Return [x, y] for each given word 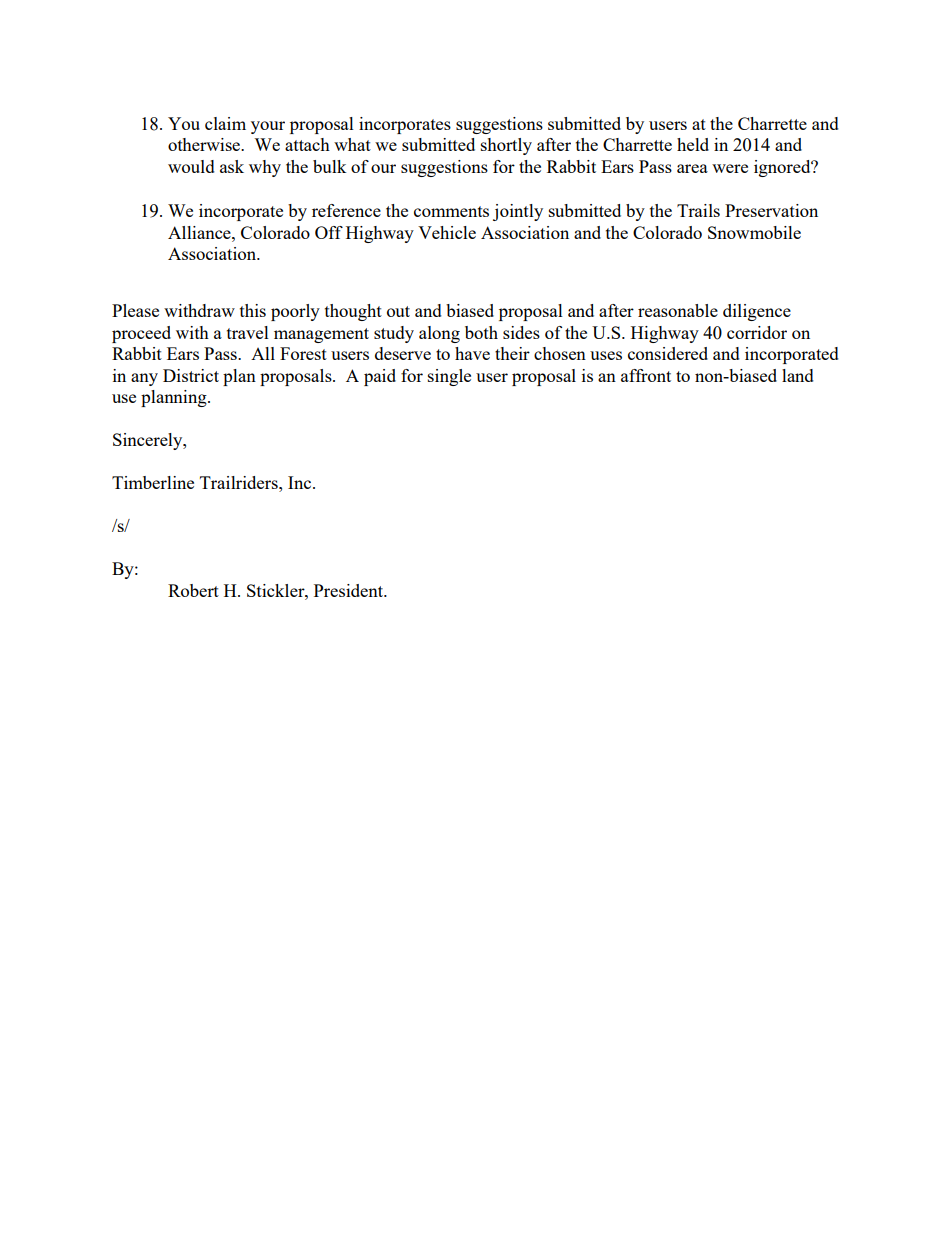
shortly [506, 146]
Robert [193, 590]
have [472, 353]
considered [668, 353]
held [693, 144]
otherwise [205, 144]
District [191, 375]
